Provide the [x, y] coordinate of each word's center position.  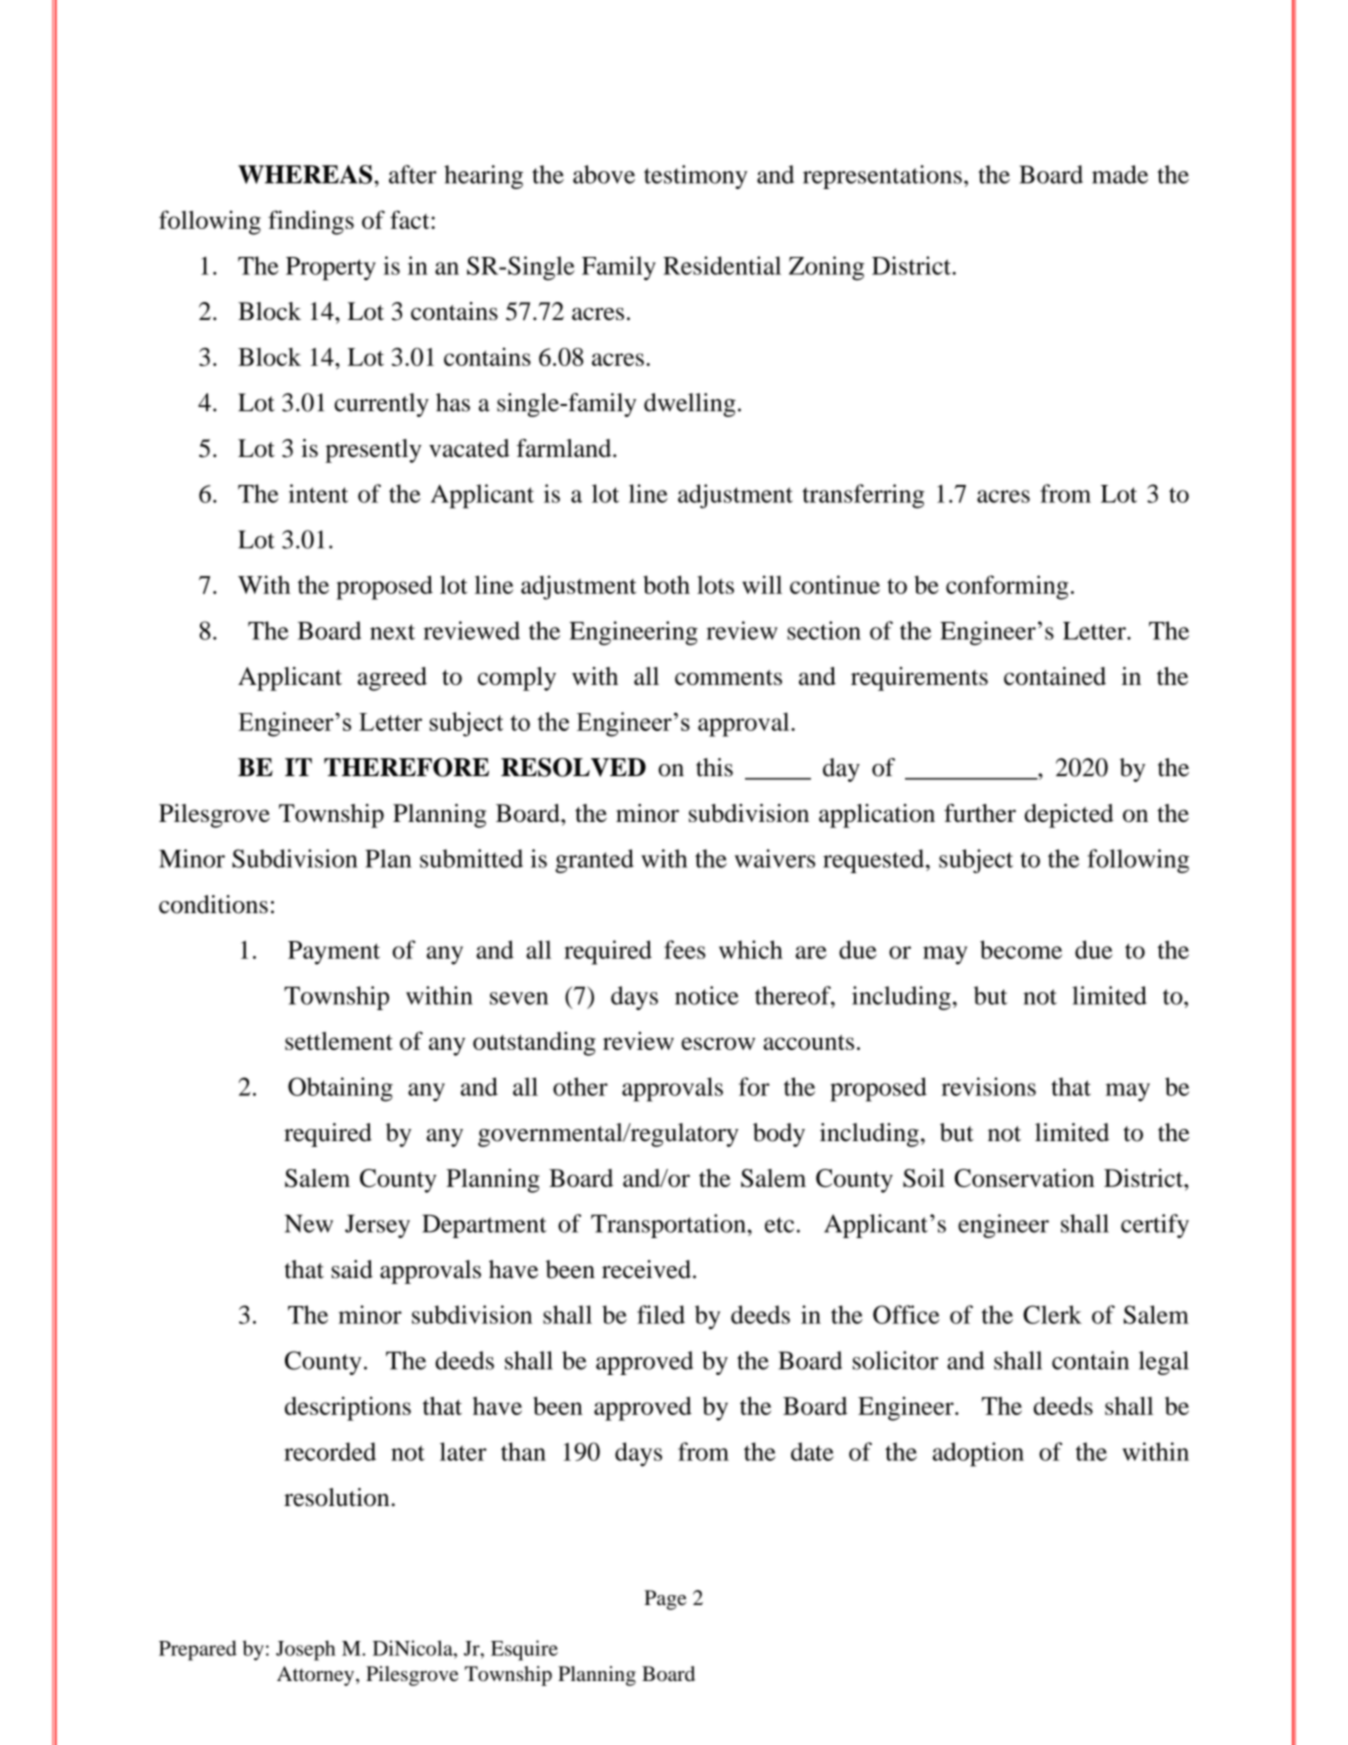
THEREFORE [406, 767]
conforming [1007, 587]
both [666, 584]
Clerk [1052, 1314]
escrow [718, 1043]
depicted [1069, 816]
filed [661, 1314]
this [714, 767]
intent [318, 493]
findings [311, 222]
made [1120, 174]
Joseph [306, 1650]
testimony [696, 177]
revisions [988, 1086]
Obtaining [340, 1089]
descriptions [348, 1408]
